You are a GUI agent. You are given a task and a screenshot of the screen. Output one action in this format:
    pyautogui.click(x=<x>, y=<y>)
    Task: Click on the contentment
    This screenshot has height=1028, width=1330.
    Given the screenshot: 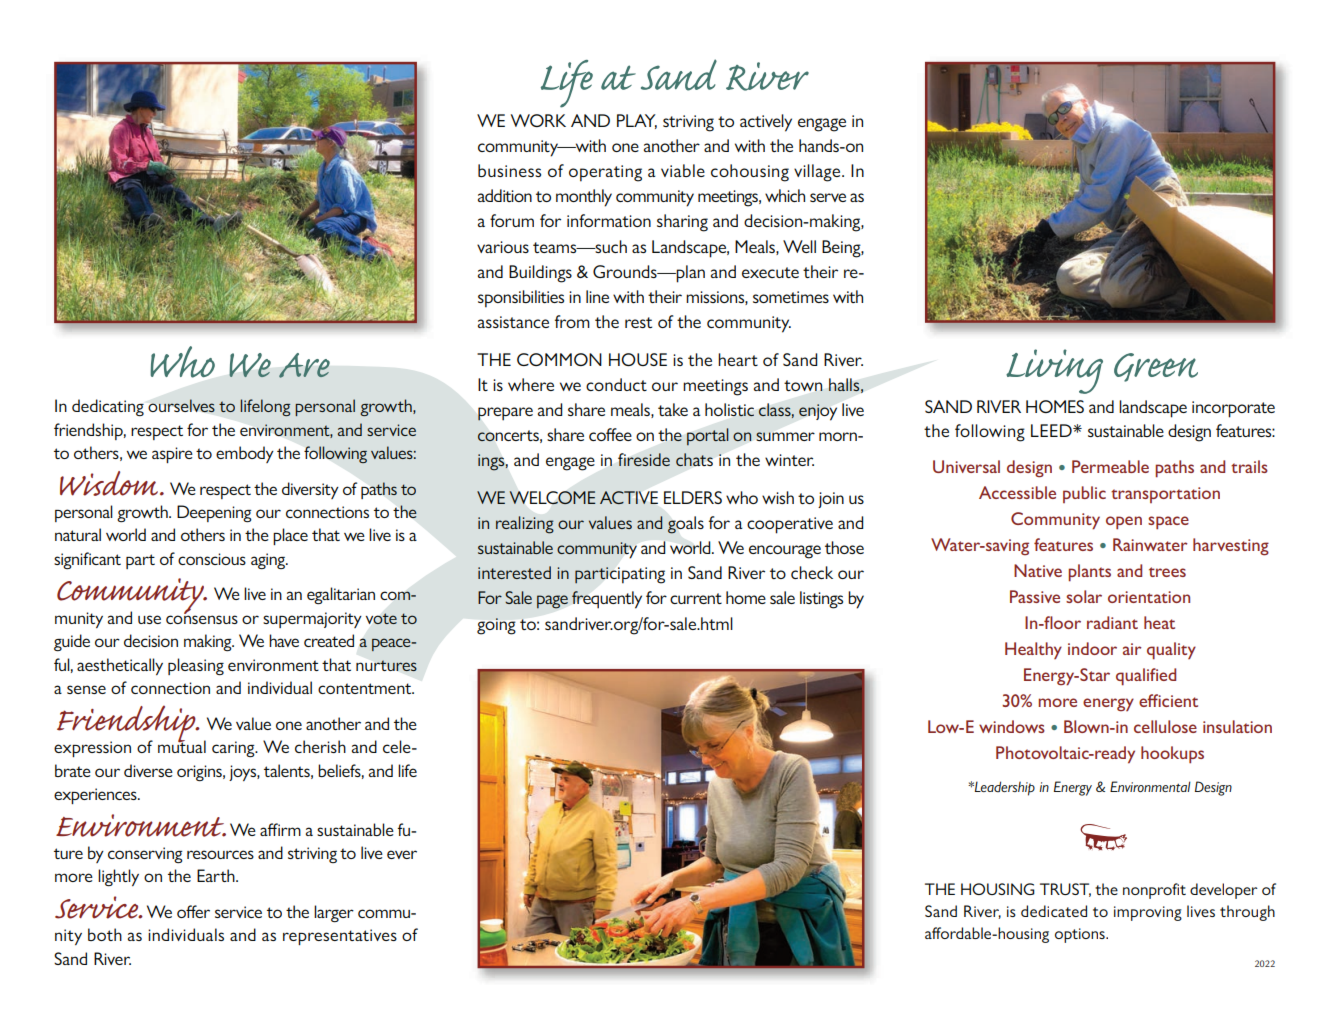 What is the action you would take?
    pyautogui.click(x=366, y=688)
